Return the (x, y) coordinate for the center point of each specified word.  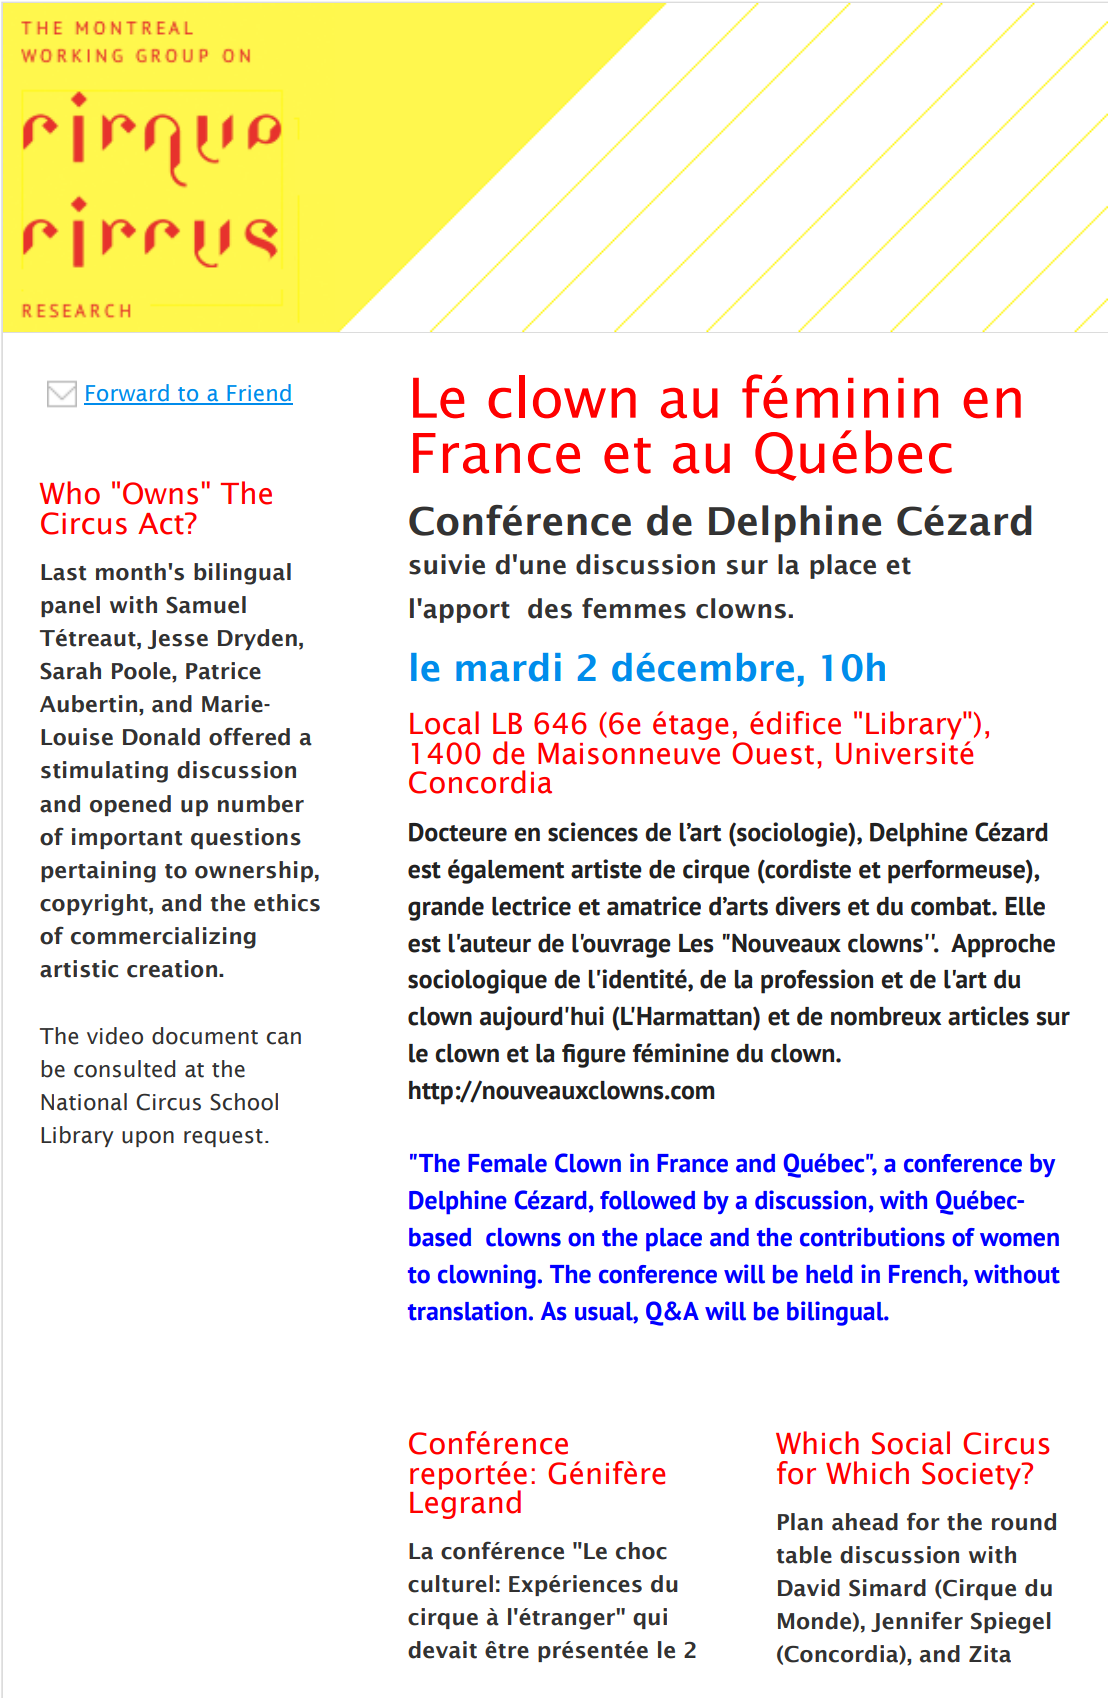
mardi (508, 667)
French (925, 1274)
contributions (872, 1237)
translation (467, 1311)
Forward (127, 394)
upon (148, 1139)
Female (507, 1163)
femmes (634, 608)
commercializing (163, 938)
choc (641, 1551)
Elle (1025, 906)
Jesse (178, 639)
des (550, 608)
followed (647, 1200)
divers (808, 906)
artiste (606, 869)
